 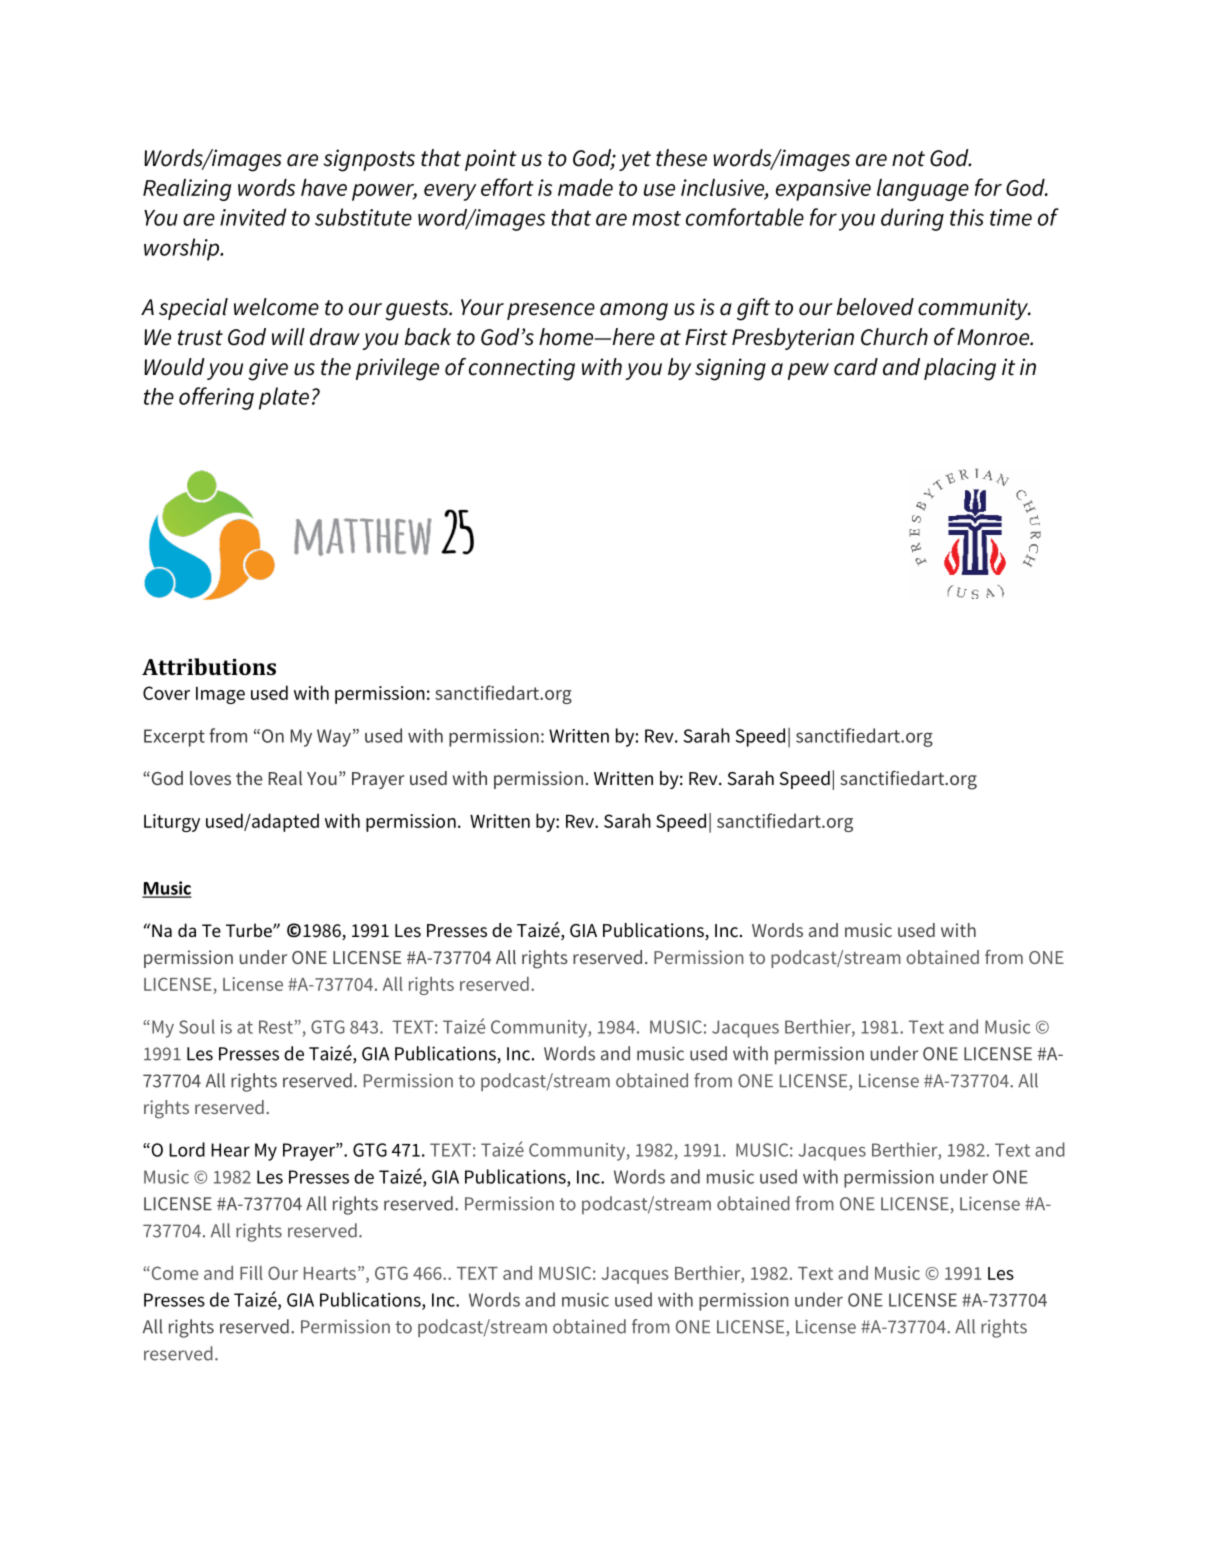 I want to click on invited, so click(x=253, y=217).
